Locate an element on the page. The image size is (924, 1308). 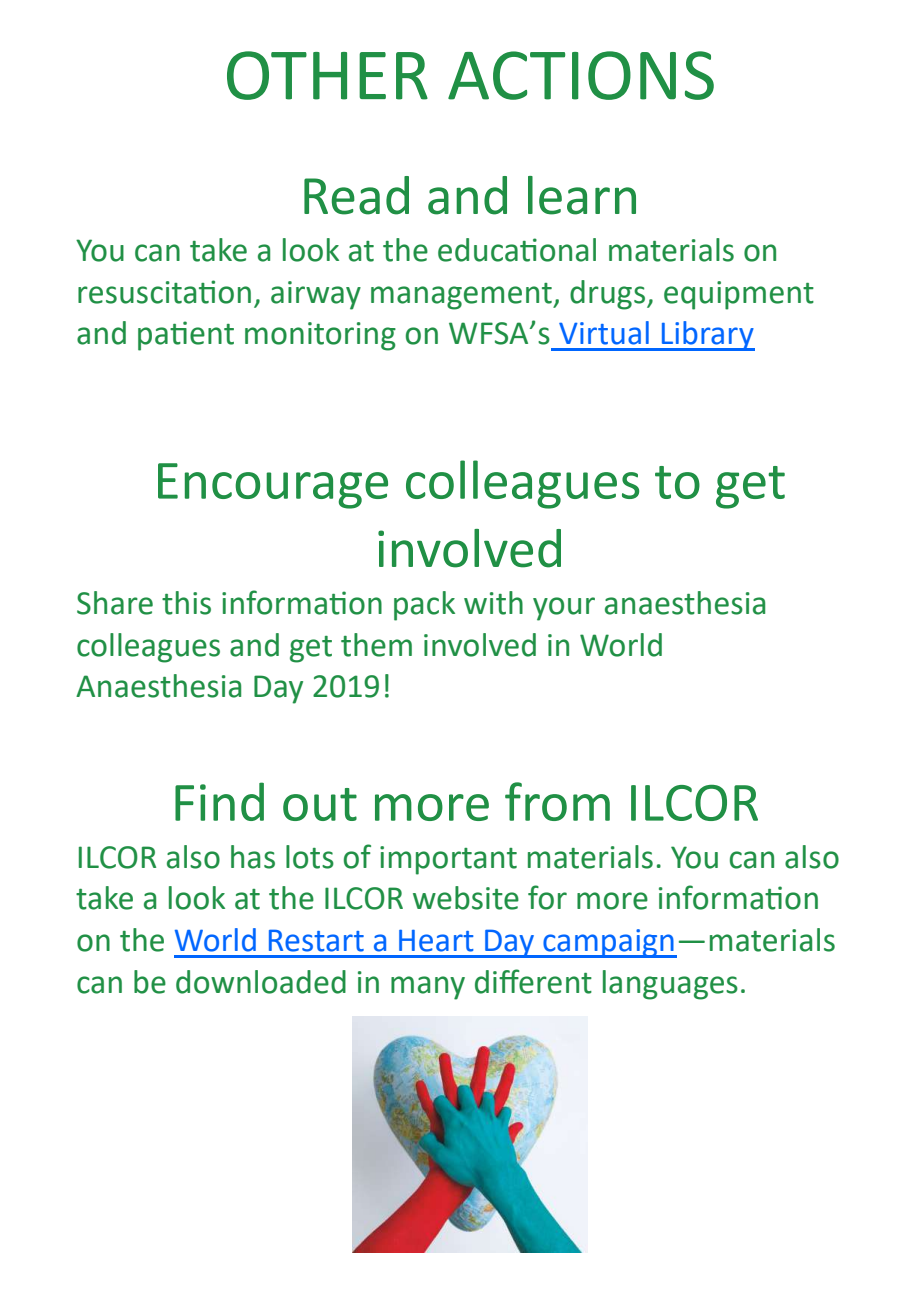
downloaded is located at coordinates (261, 982).
